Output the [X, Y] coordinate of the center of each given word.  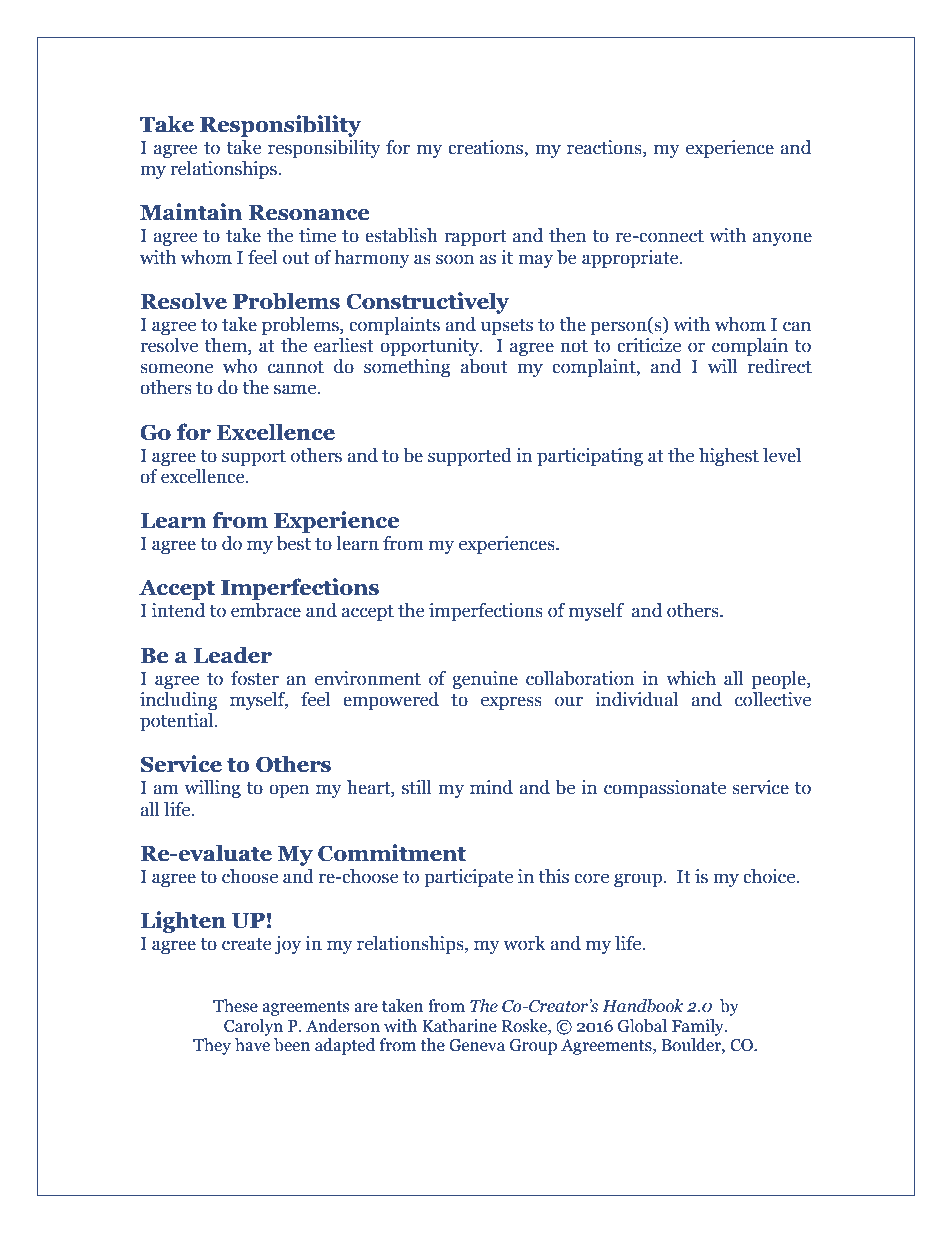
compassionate [665, 789]
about [484, 366]
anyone [782, 239]
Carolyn [253, 1027]
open [289, 791]
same [296, 389]
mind [491, 787]
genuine [485, 680]
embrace [266, 610]
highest [729, 457]
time [317, 235]
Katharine [459, 1026]
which [691, 678]
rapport [475, 238]
